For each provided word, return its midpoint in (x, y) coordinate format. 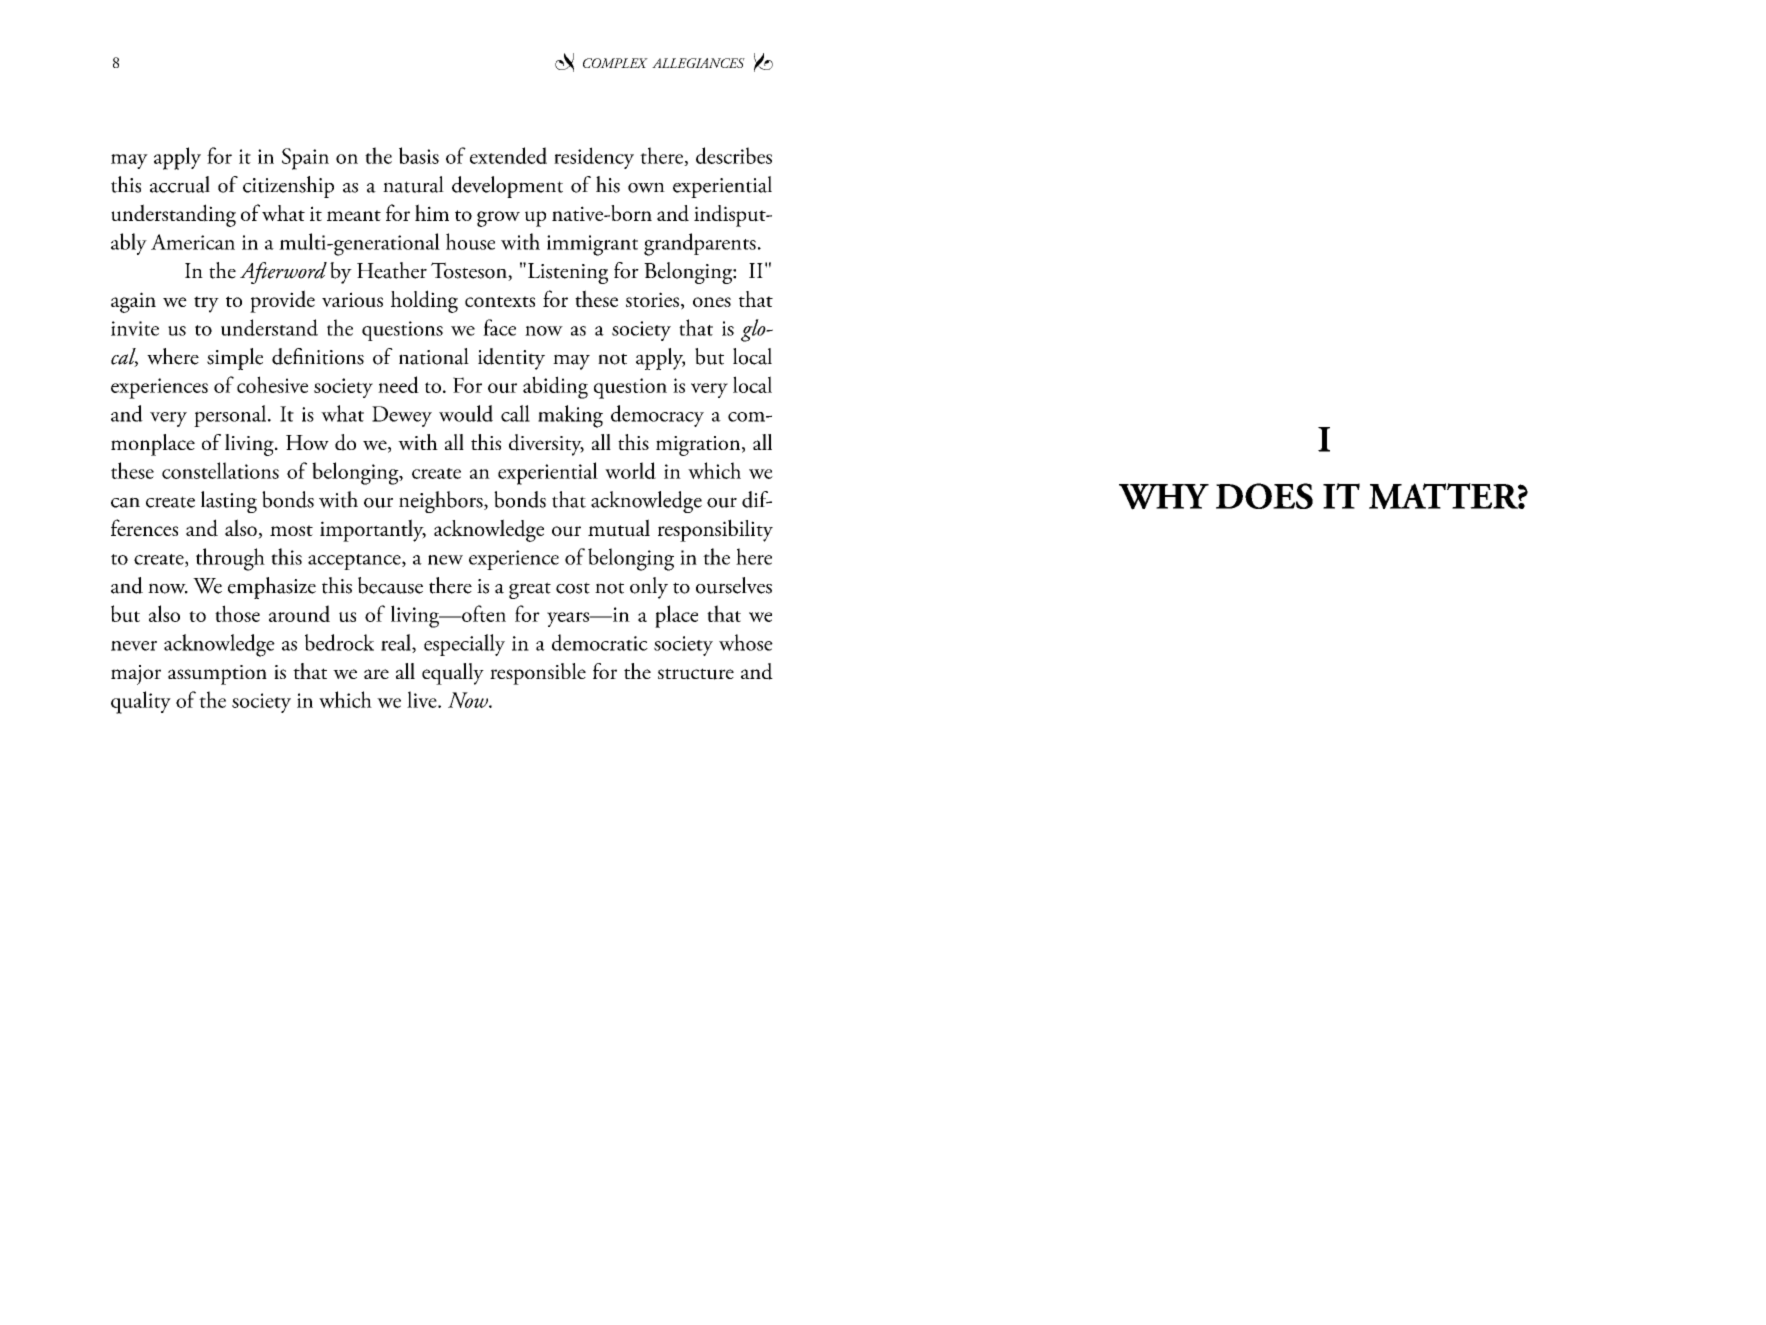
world (630, 470)
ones (712, 302)
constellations (220, 470)
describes (734, 155)
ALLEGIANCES (698, 63)
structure (696, 674)
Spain (305, 159)
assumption (217, 675)
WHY (1164, 497)
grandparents (700, 244)
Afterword (283, 273)
